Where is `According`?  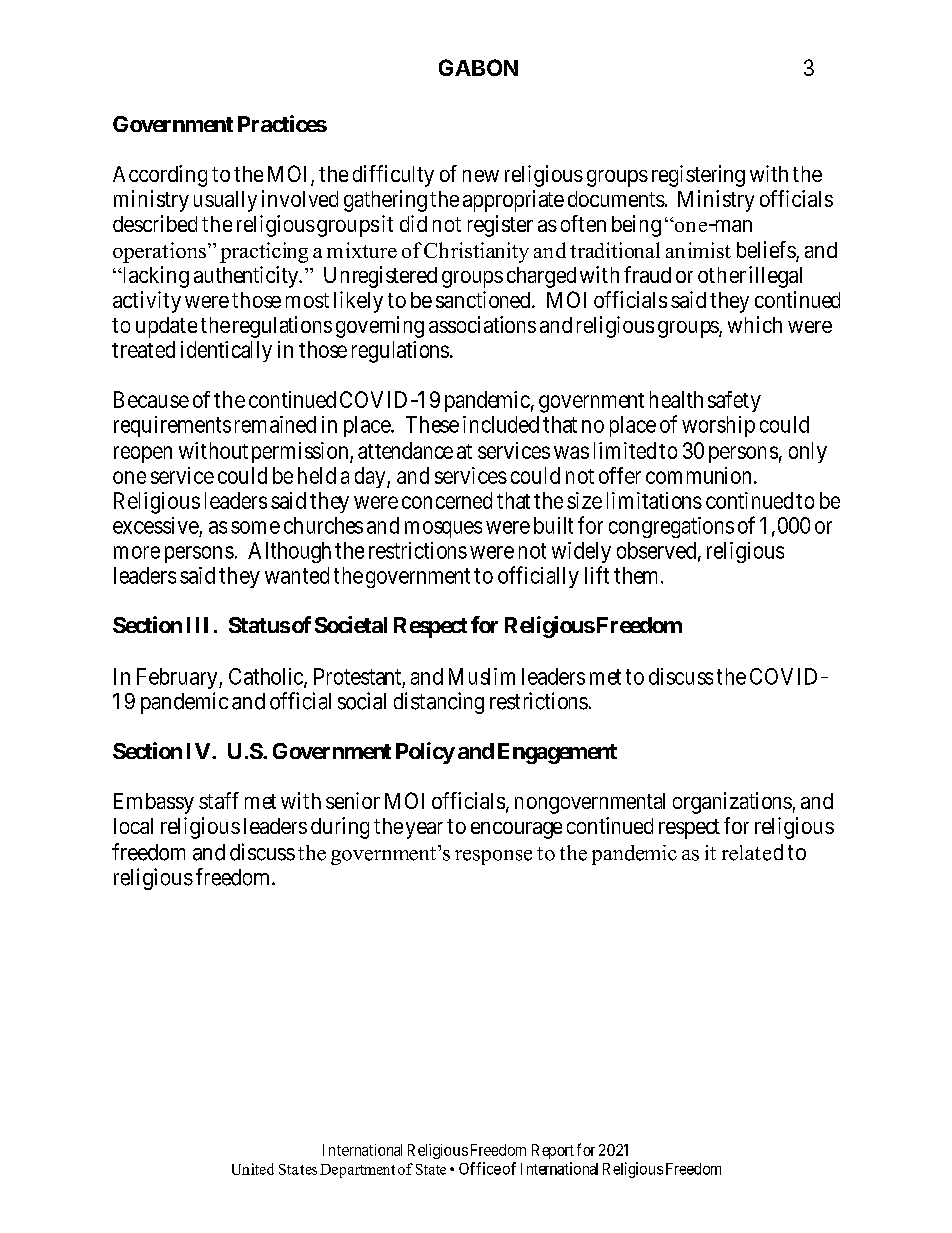
According is located at coordinates (160, 176).
